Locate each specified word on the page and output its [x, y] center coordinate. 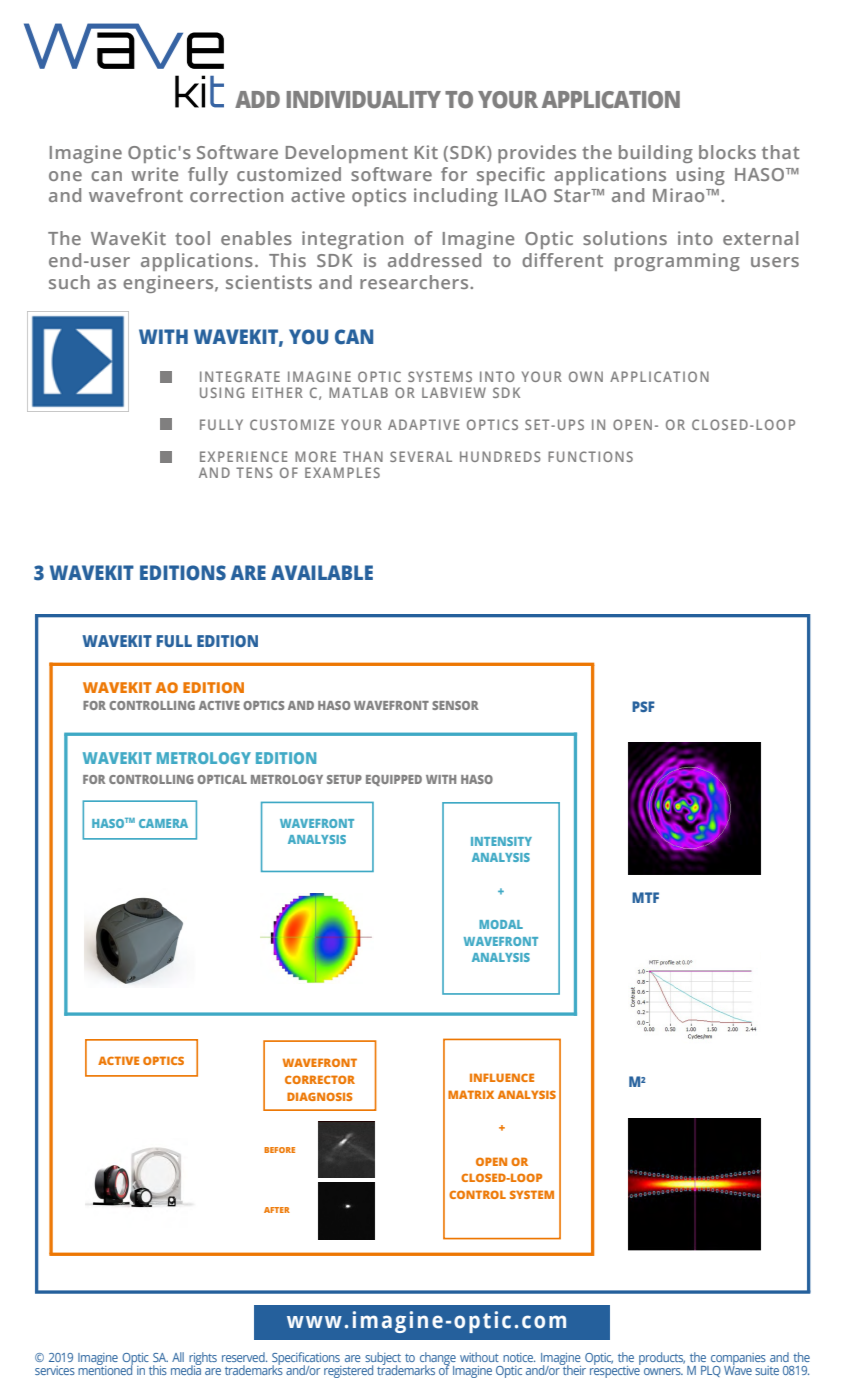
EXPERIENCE [243, 456]
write [154, 174]
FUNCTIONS [590, 456]
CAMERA [163, 823]
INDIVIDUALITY [364, 100]
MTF [645, 897]
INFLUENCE [502, 1077]
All [178, 1357]
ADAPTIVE [423, 424]
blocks [727, 152]
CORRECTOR [320, 1079]
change [438, 1359]
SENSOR [455, 705]
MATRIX [471, 1094]
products [662, 1358]
